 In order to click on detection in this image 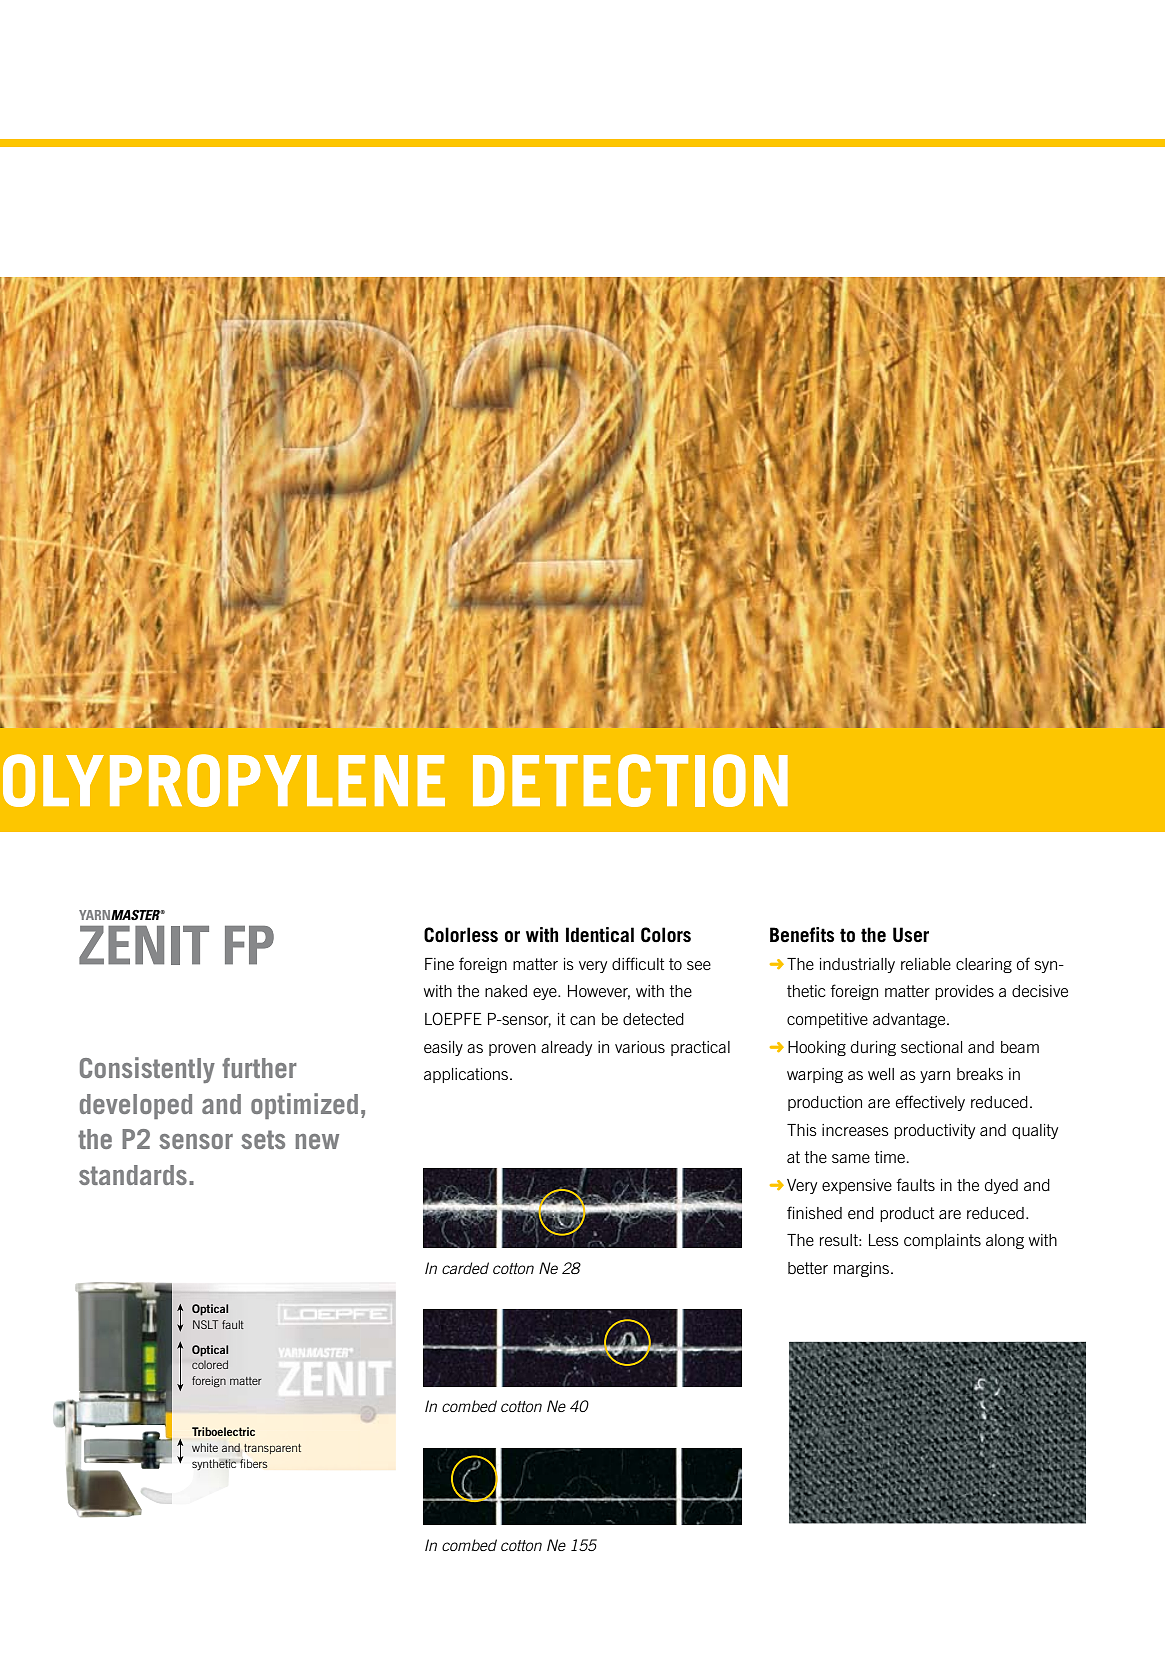, I will do `click(630, 780)`.
